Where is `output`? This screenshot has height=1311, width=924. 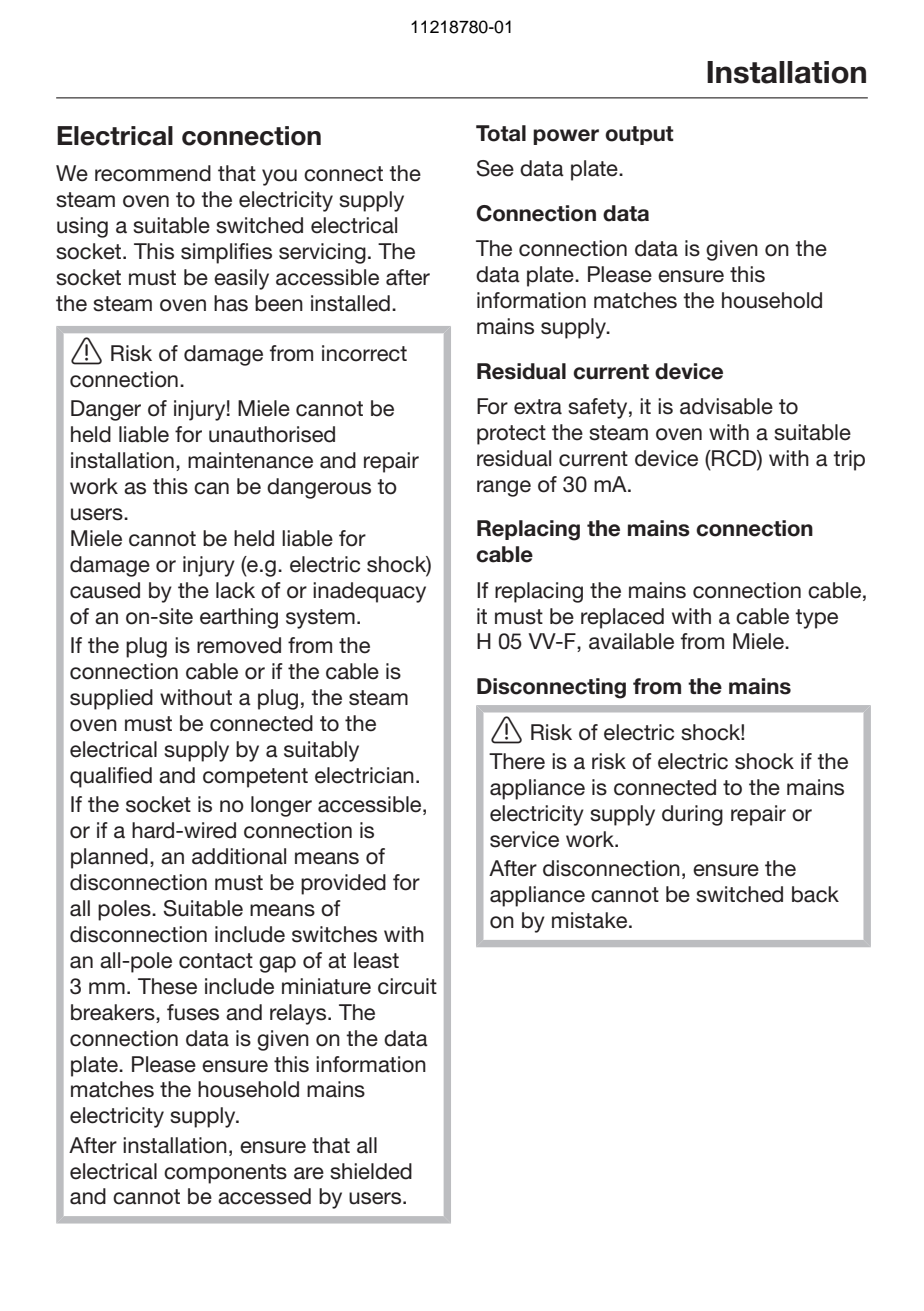
output is located at coordinates (639, 135).
